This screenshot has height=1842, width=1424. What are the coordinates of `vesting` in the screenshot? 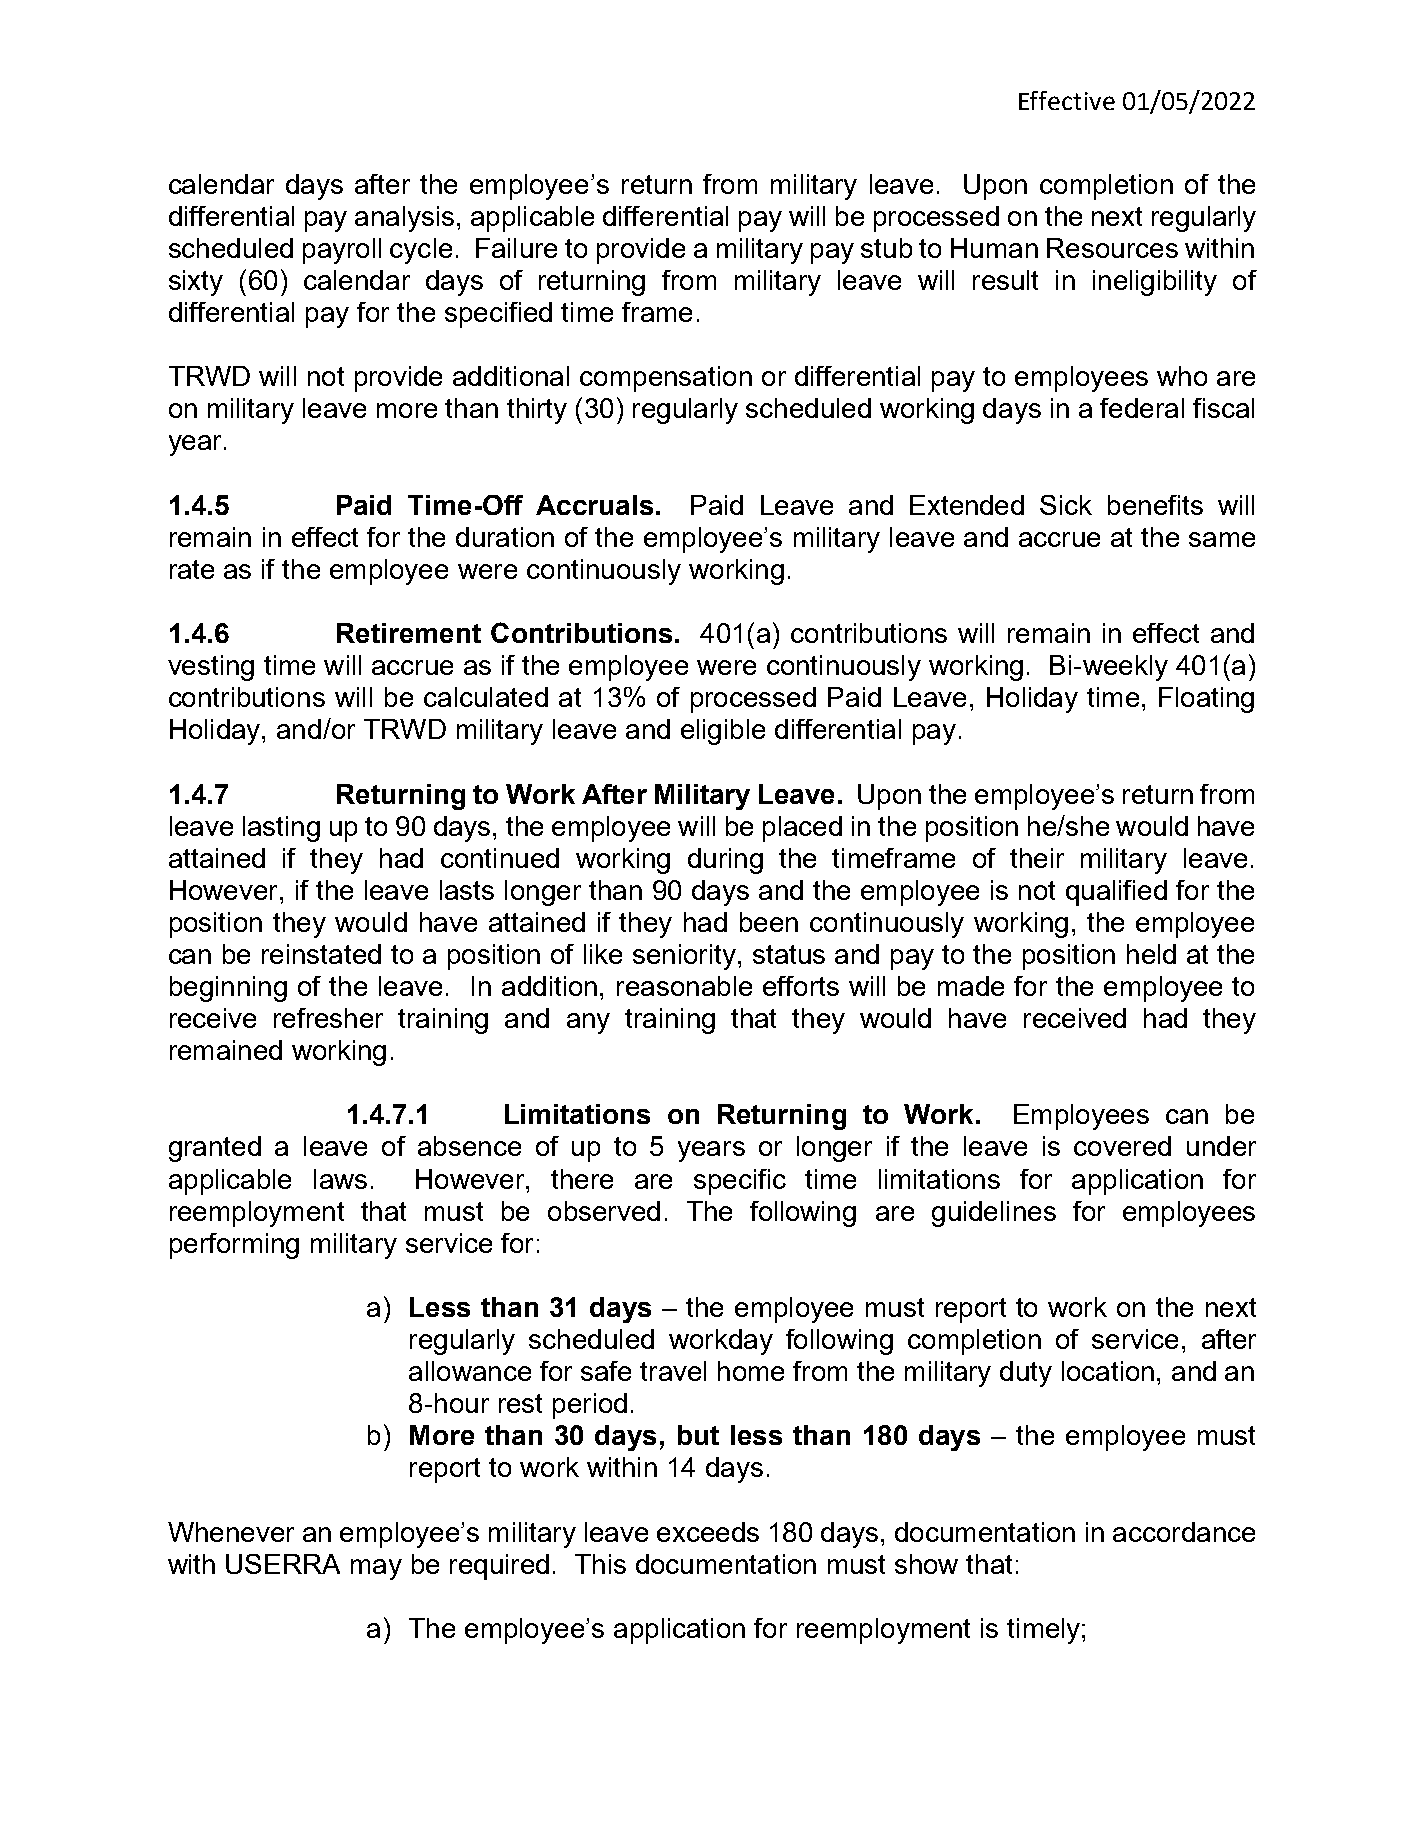 It's located at (211, 668).
